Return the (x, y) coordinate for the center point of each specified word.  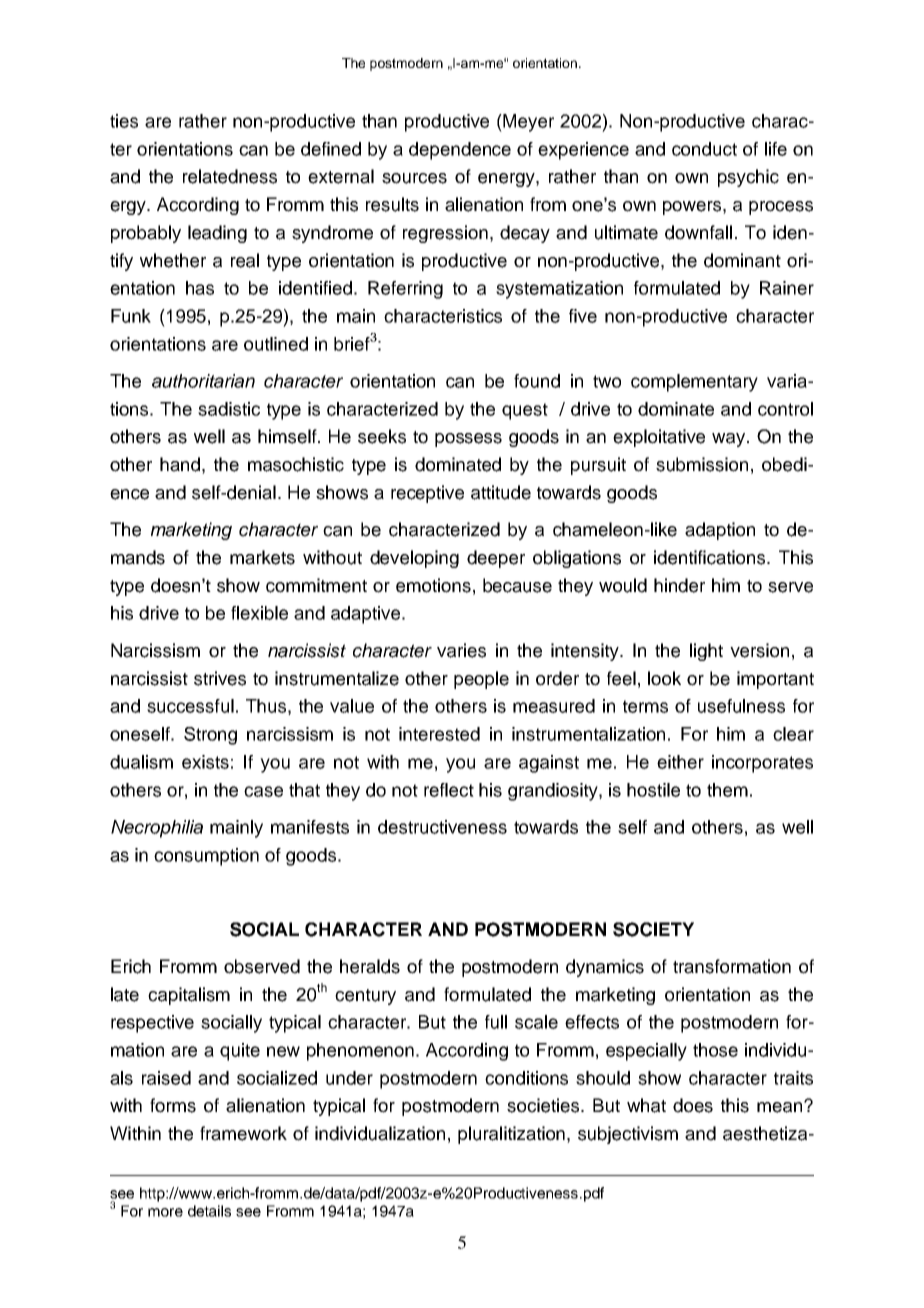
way (730, 440)
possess (468, 440)
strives (220, 678)
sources (414, 178)
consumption (206, 857)
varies (461, 650)
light (706, 652)
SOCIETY (653, 929)
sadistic (229, 409)
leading (217, 234)
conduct (704, 149)
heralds (370, 966)
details (209, 1211)
